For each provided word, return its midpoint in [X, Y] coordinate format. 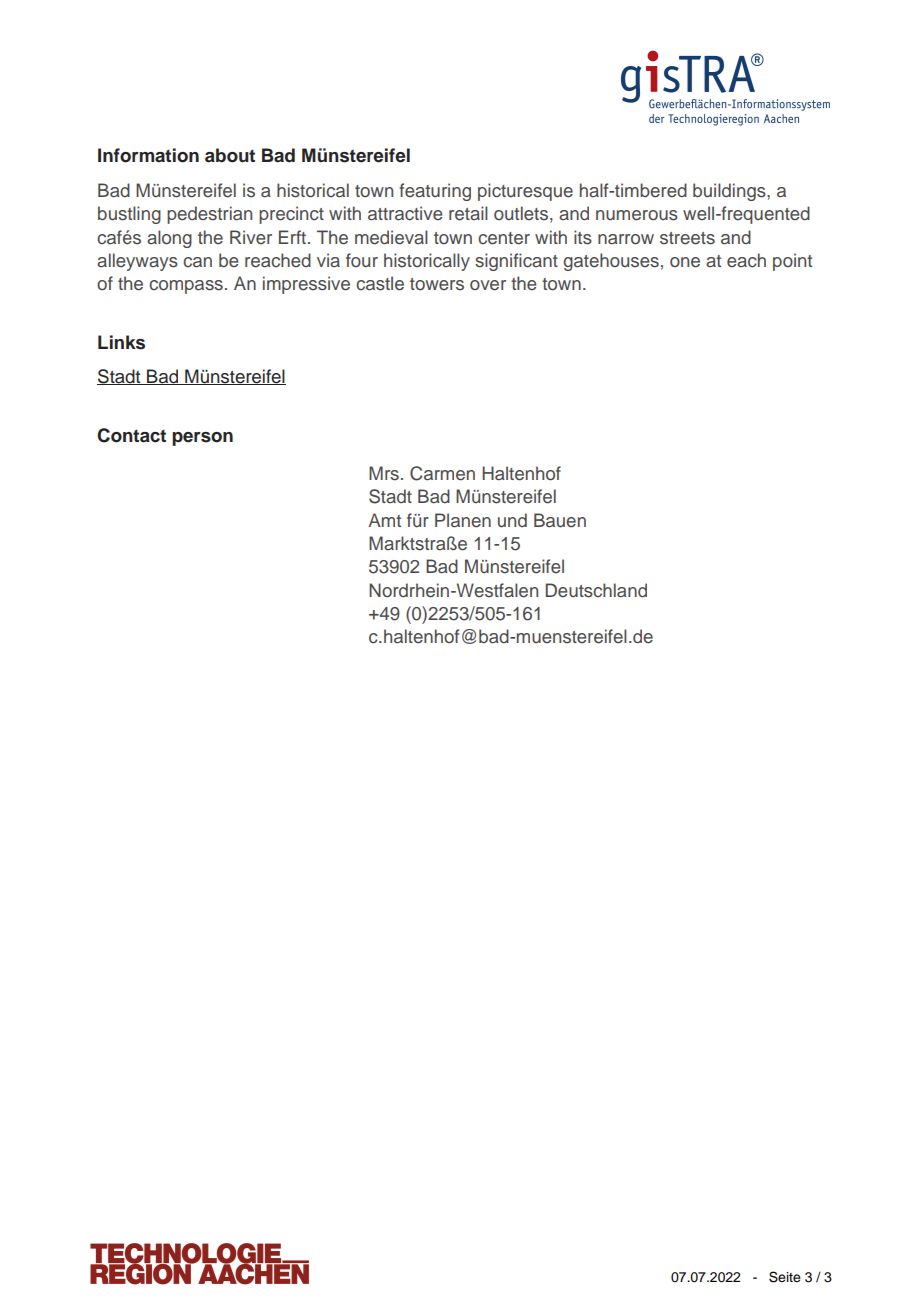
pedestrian [209, 215]
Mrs [384, 473]
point [792, 262]
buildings [730, 192]
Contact [131, 435]
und [512, 520]
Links [121, 342]
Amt [384, 520]
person [202, 439]
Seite [785, 1277]
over [488, 285]
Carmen [442, 473]
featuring [435, 192]
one [685, 262]
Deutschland [596, 590]
